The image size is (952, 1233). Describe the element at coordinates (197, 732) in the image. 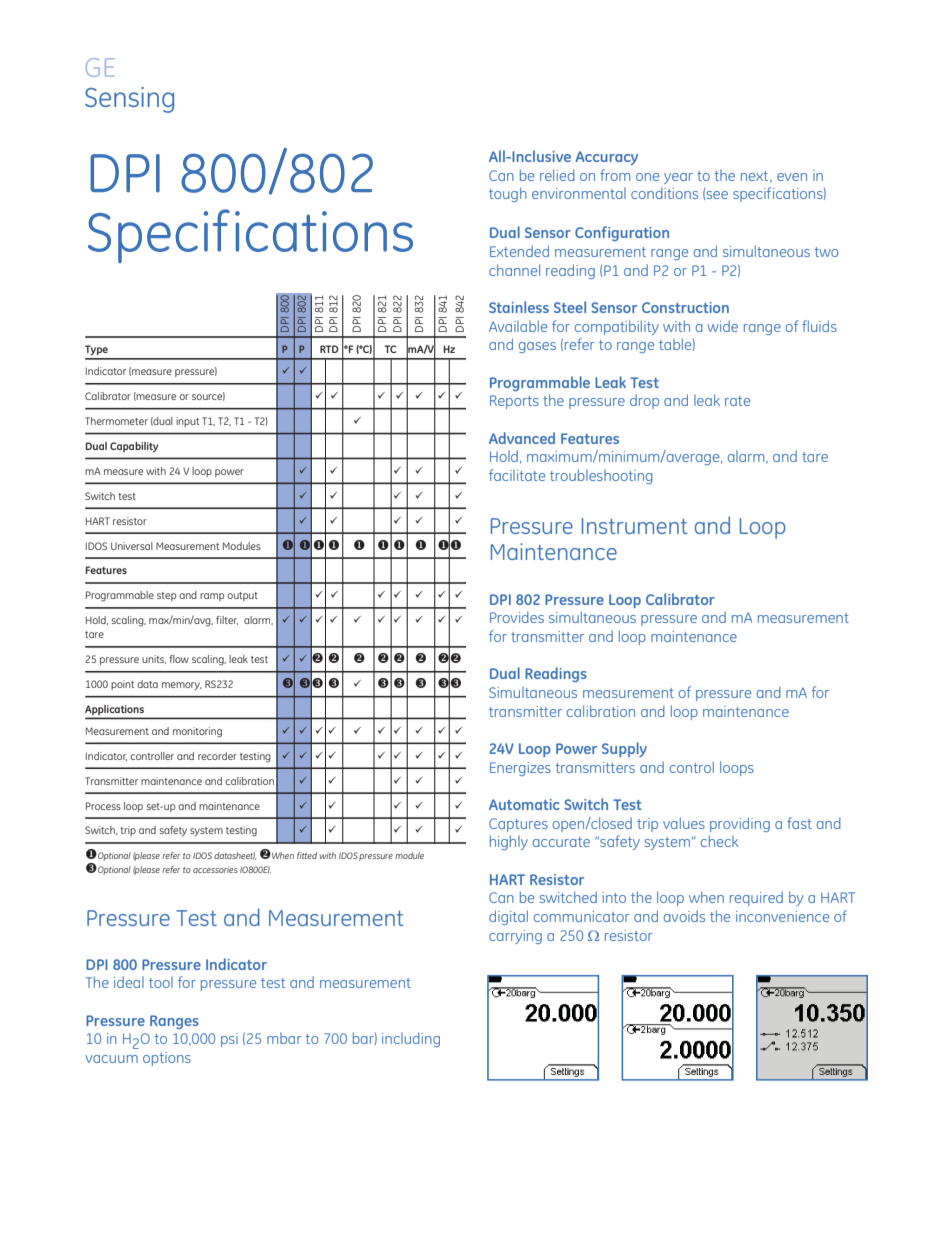

I see `monitoring` at that location.
